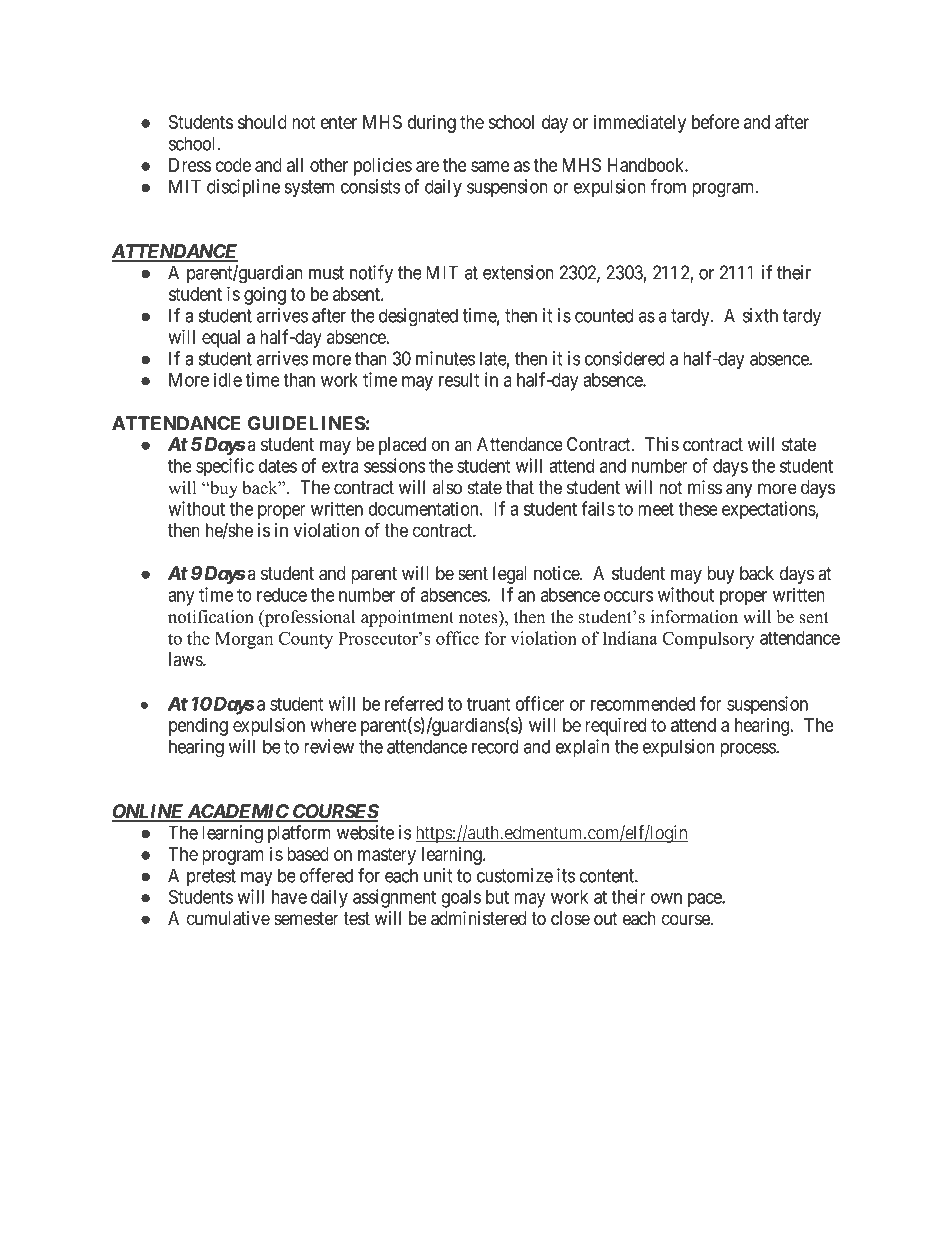 This screenshot has height=1233, width=952. I want to click on own, so click(666, 898).
